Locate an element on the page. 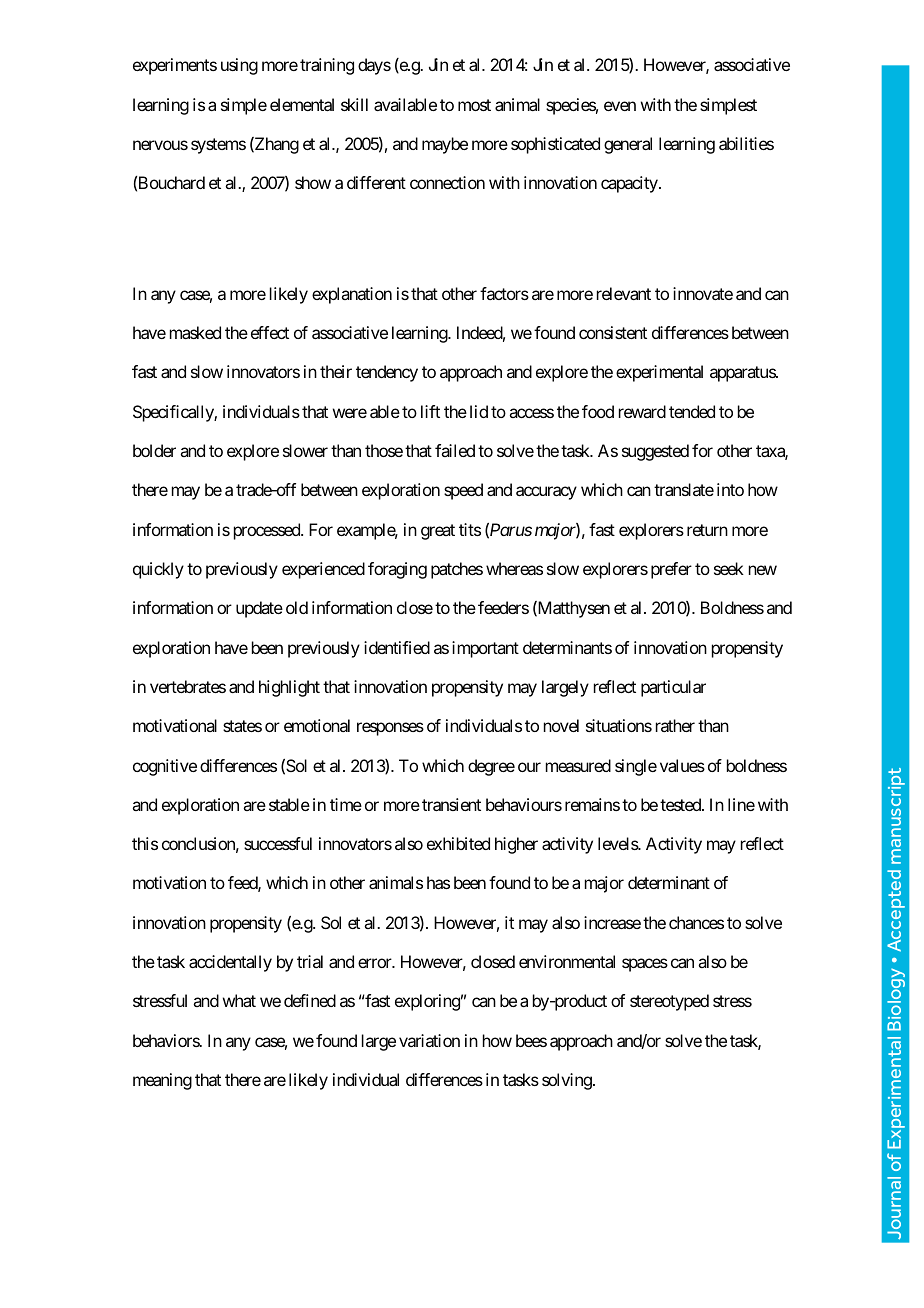  even is located at coordinates (620, 106).
